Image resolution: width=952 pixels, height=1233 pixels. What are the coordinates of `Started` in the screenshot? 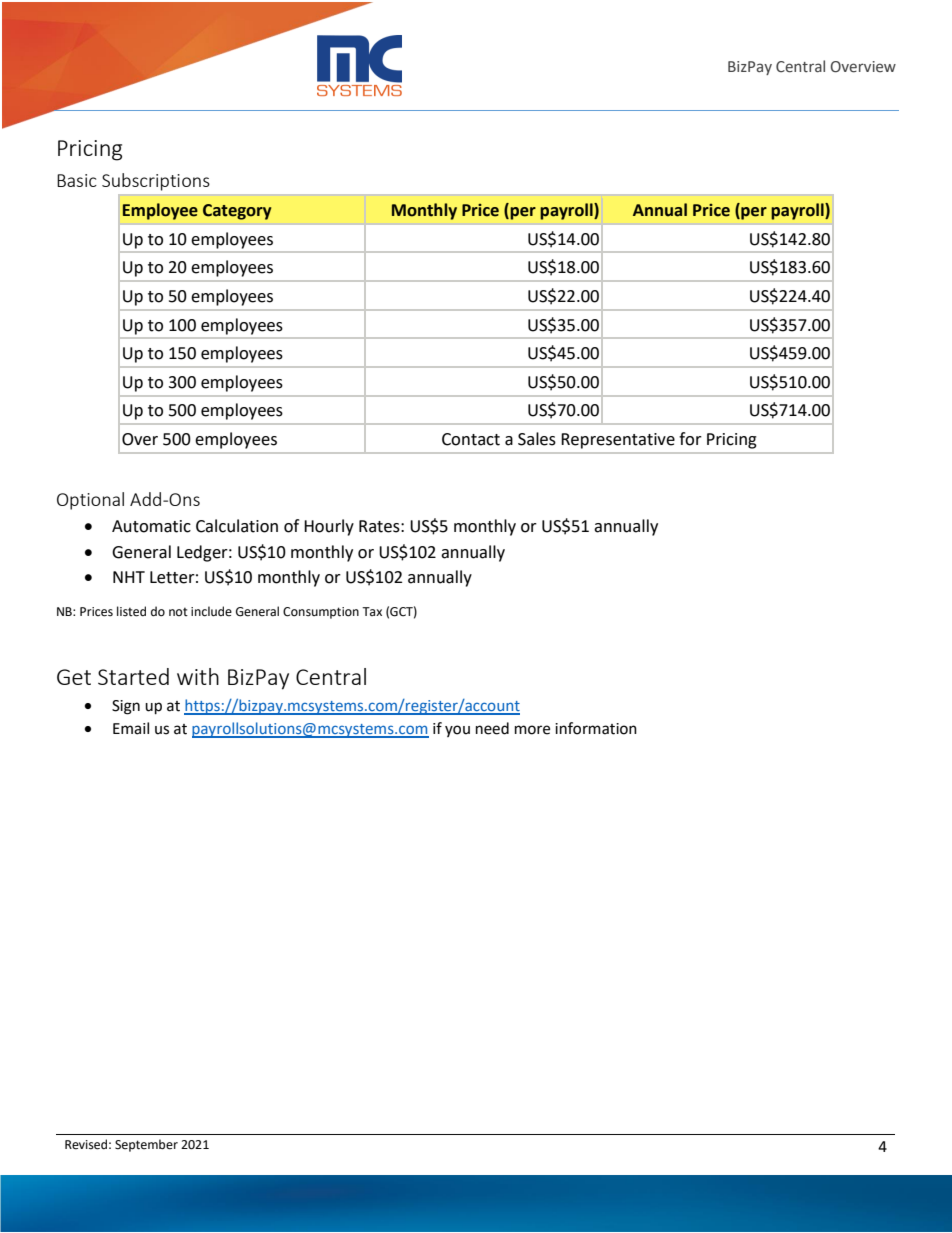 It's located at (133, 676).
